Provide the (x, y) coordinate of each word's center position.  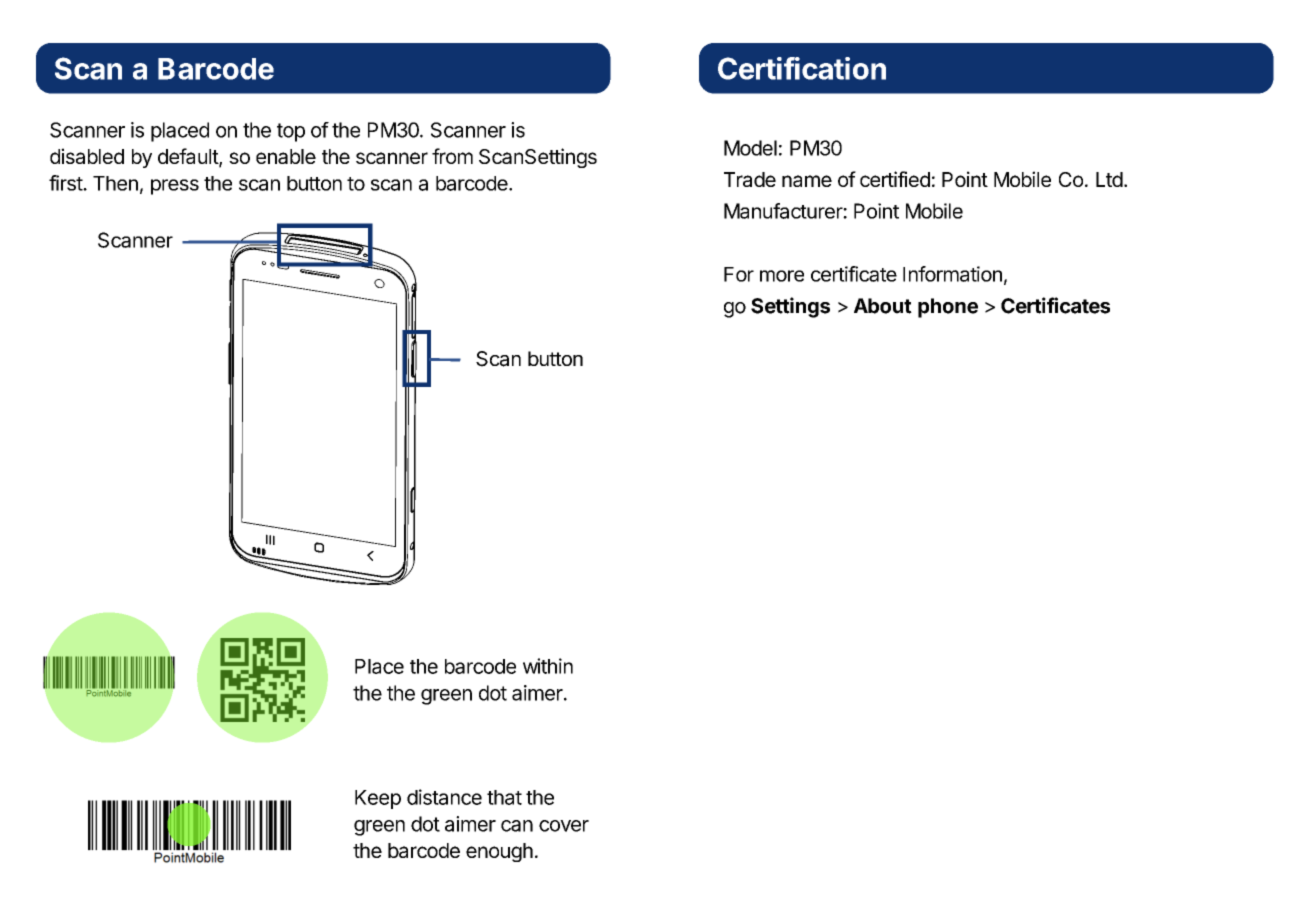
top (291, 132)
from (452, 156)
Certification (802, 68)
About (883, 306)
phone (948, 308)
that (504, 797)
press (175, 187)
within (548, 666)
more (782, 276)
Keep (378, 799)
